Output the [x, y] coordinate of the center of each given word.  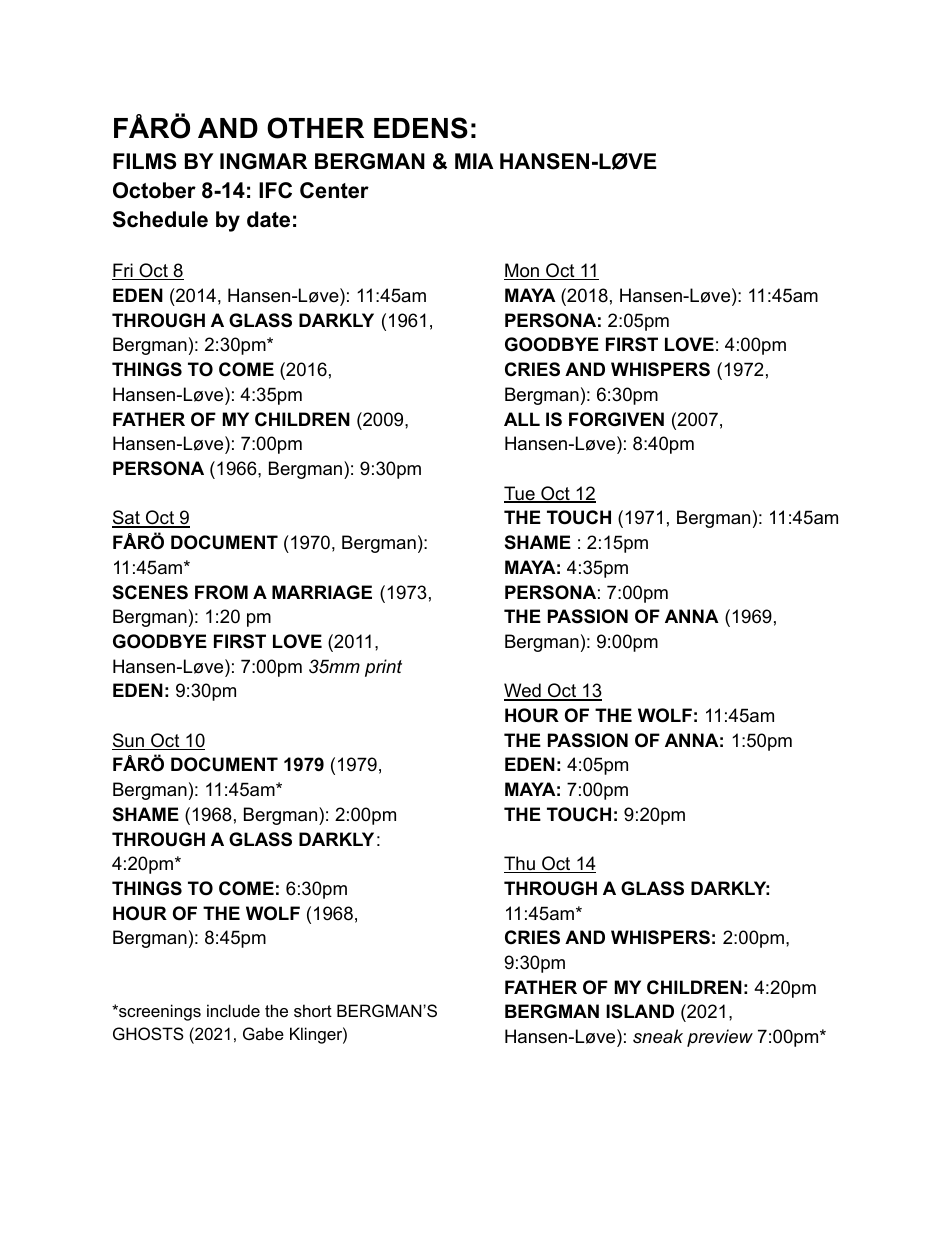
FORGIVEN [616, 419]
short [313, 1010]
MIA [474, 161]
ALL [522, 419]
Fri [123, 271]
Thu [520, 864]
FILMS [144, 161]
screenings [159, 1012]
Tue [520, 494]
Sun [129, 741]
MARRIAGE [322, 592]
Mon [522, 271]
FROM [221, 592]
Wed [523, 691]
